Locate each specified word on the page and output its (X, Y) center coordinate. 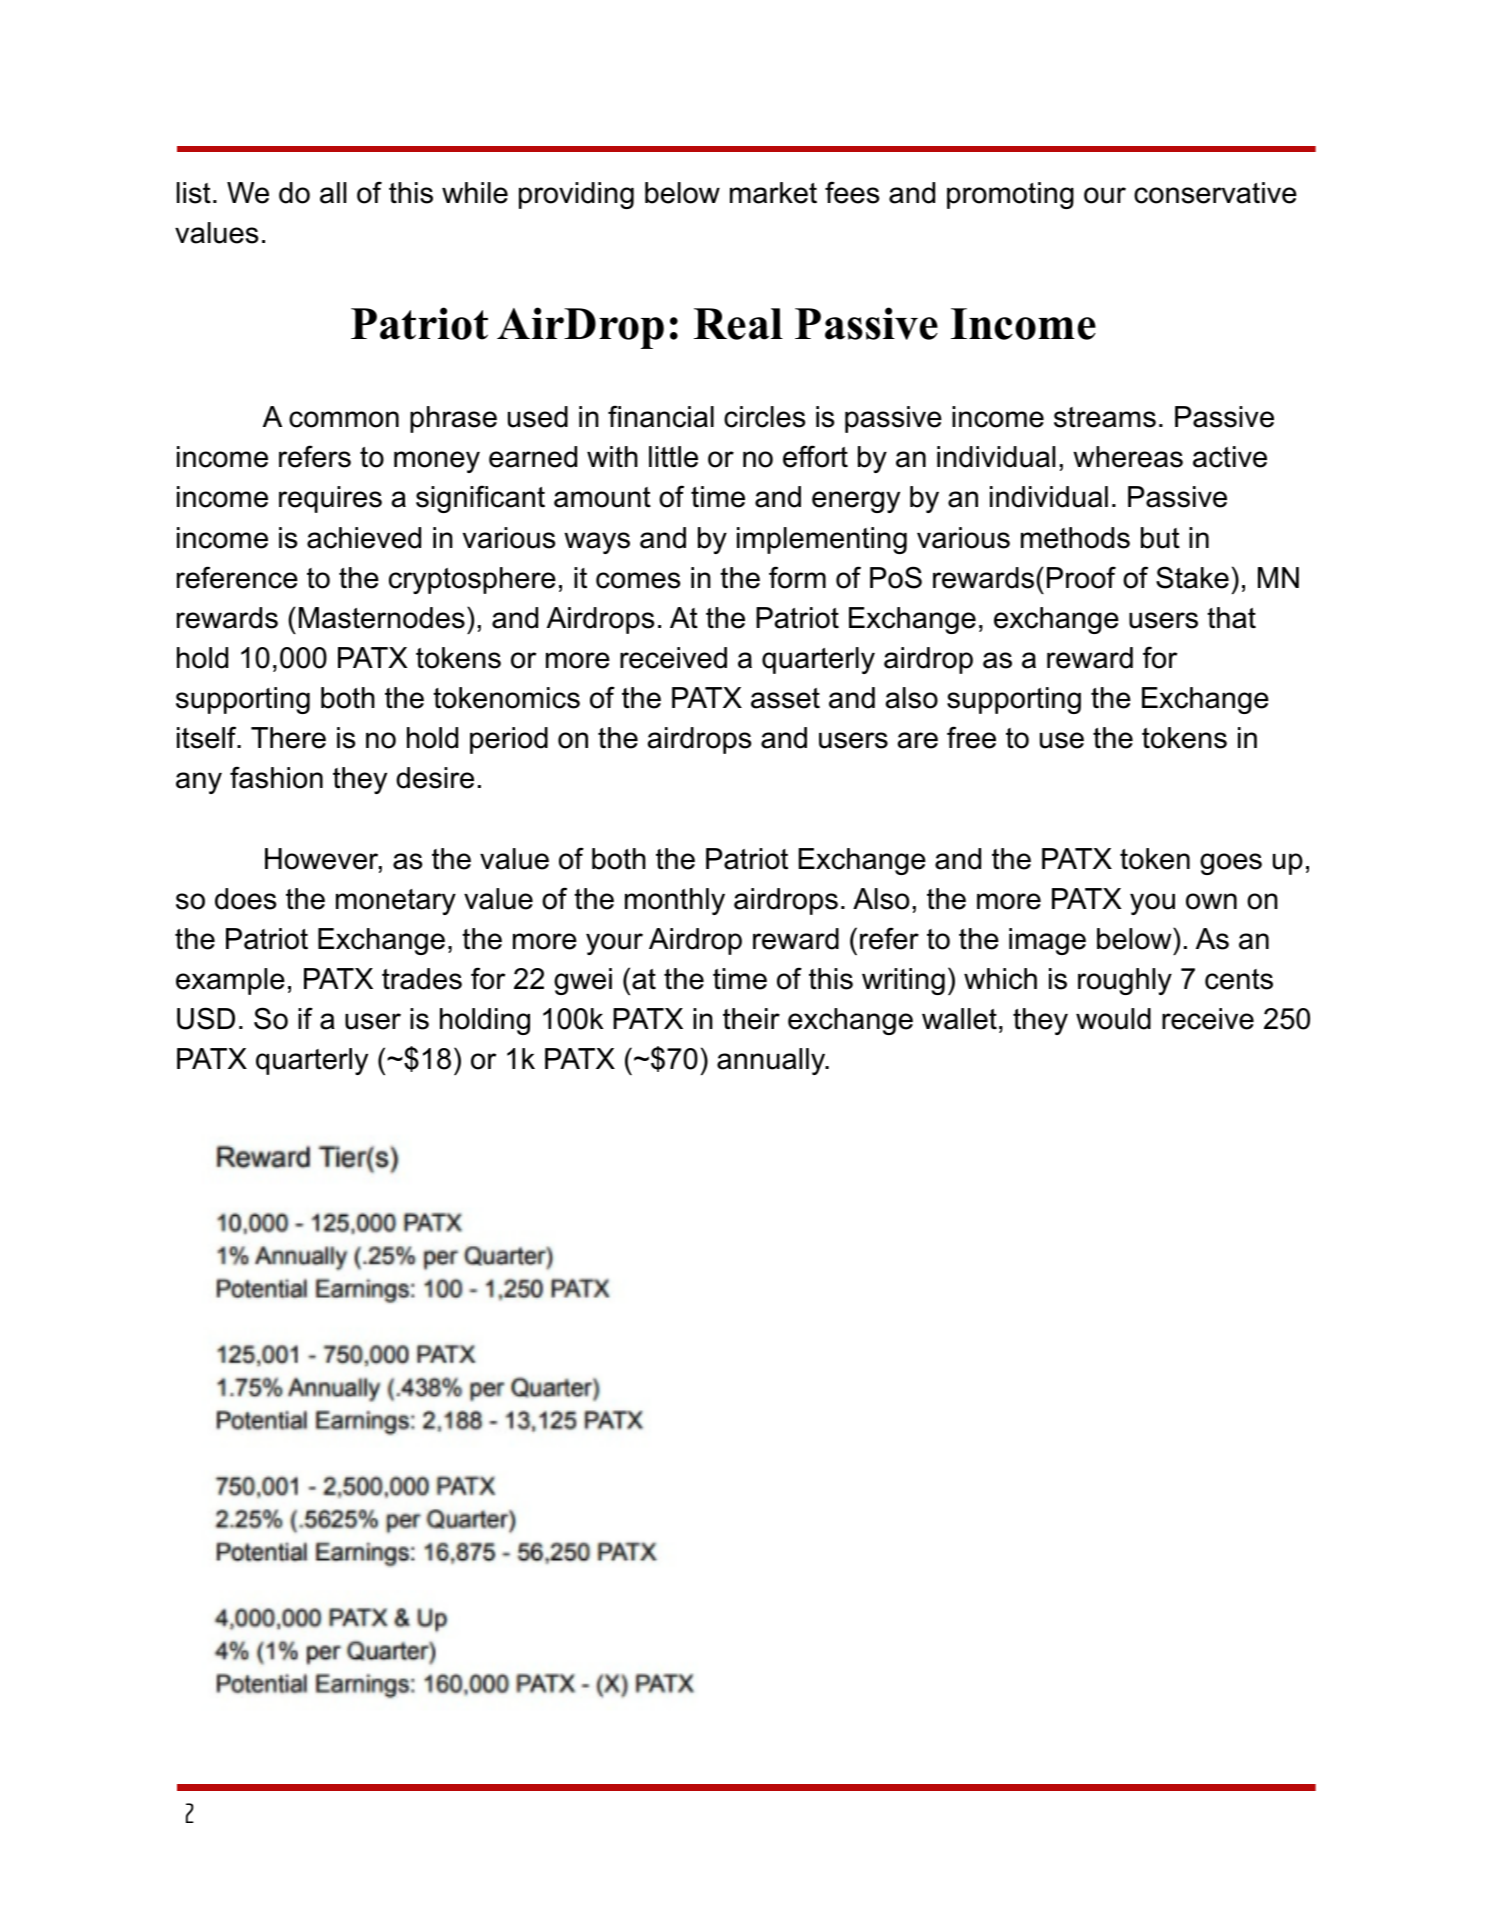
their (751, 1019)
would (1113, 1019)
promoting (1010, 195)
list (194, 193)
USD (206, 1018)
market (773, 193)
